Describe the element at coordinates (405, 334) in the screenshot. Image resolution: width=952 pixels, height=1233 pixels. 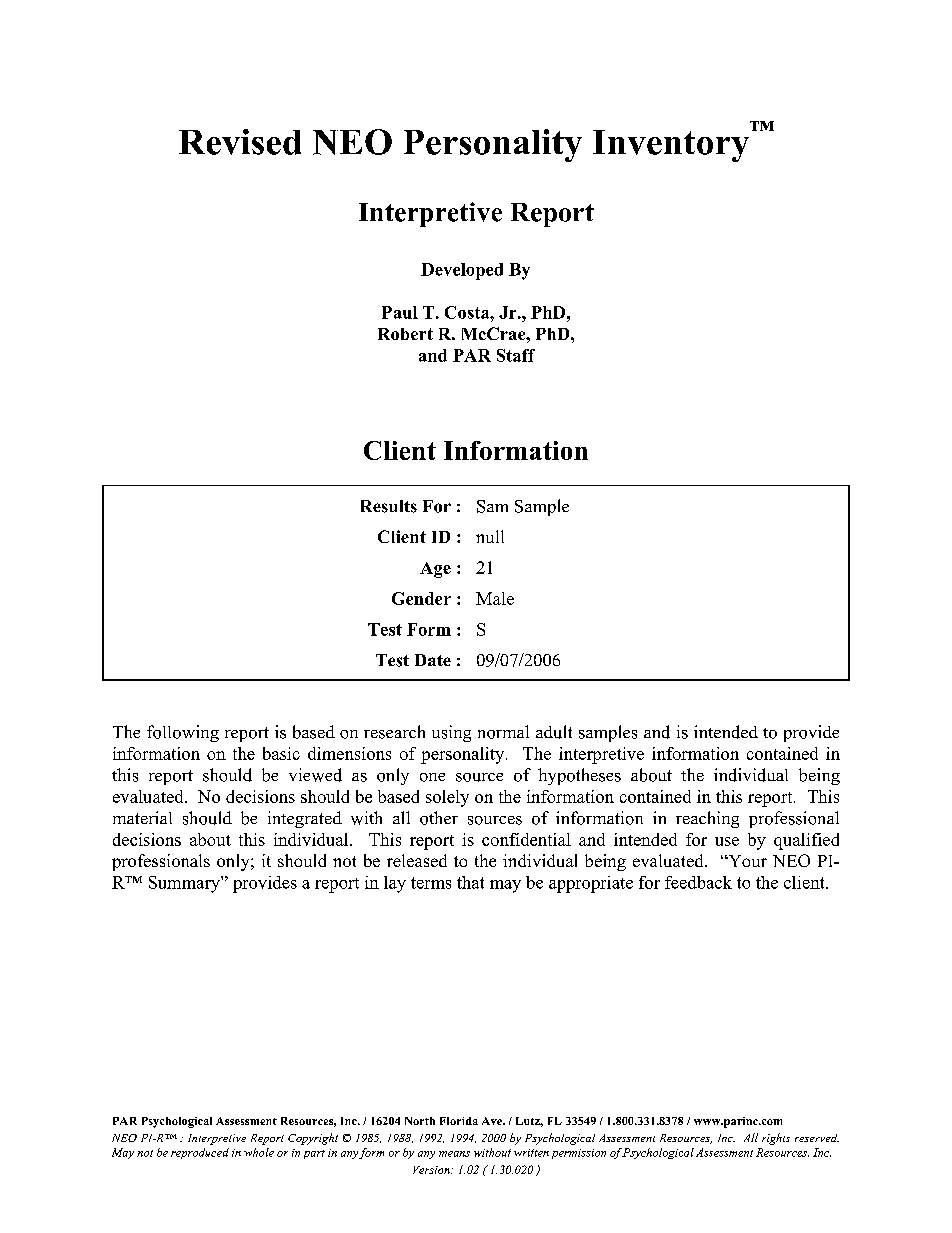
I see `Robert` at that location.
